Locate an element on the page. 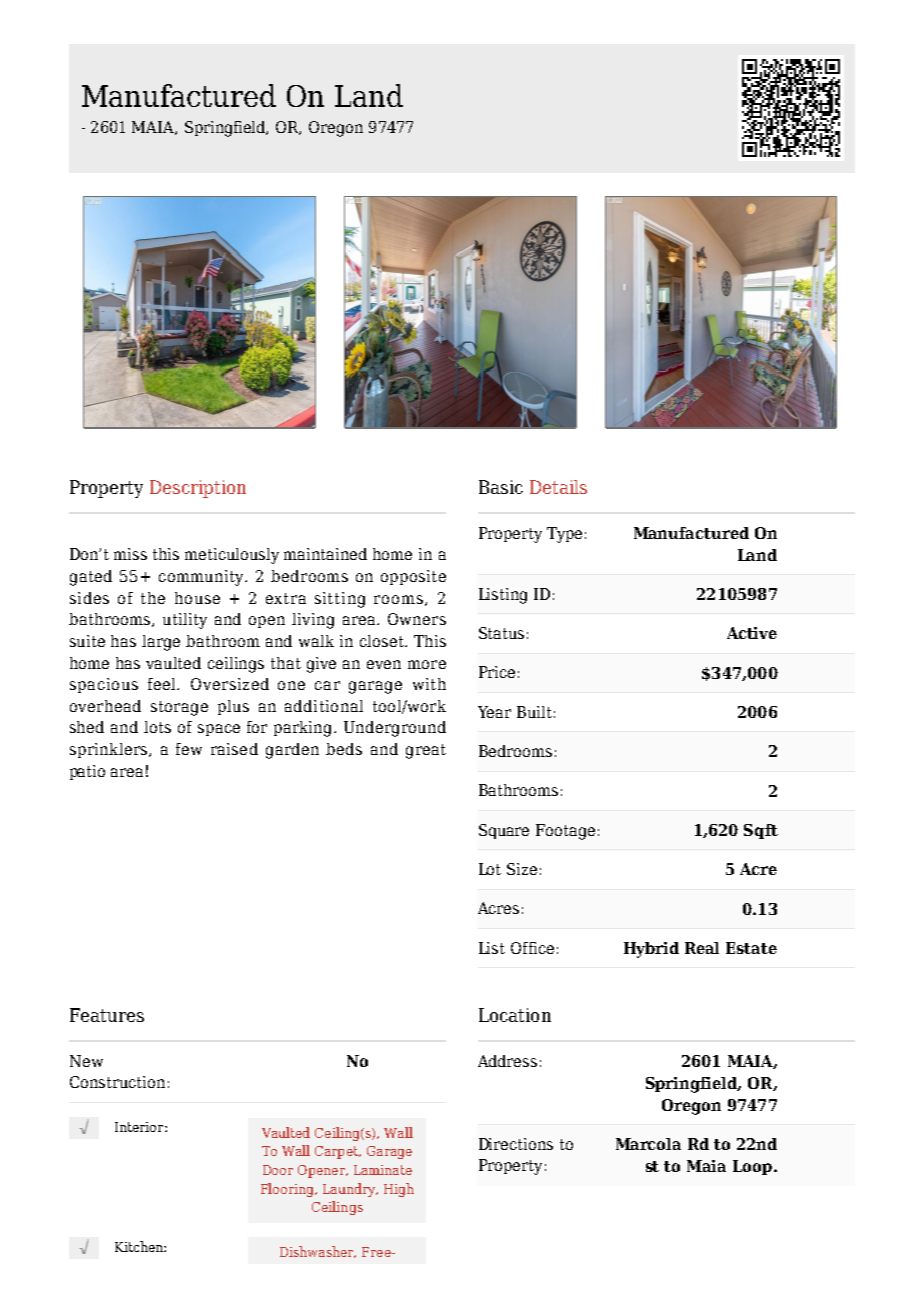 The image size is (924, 1308). Loop is located at coordinates (754, 1167).
